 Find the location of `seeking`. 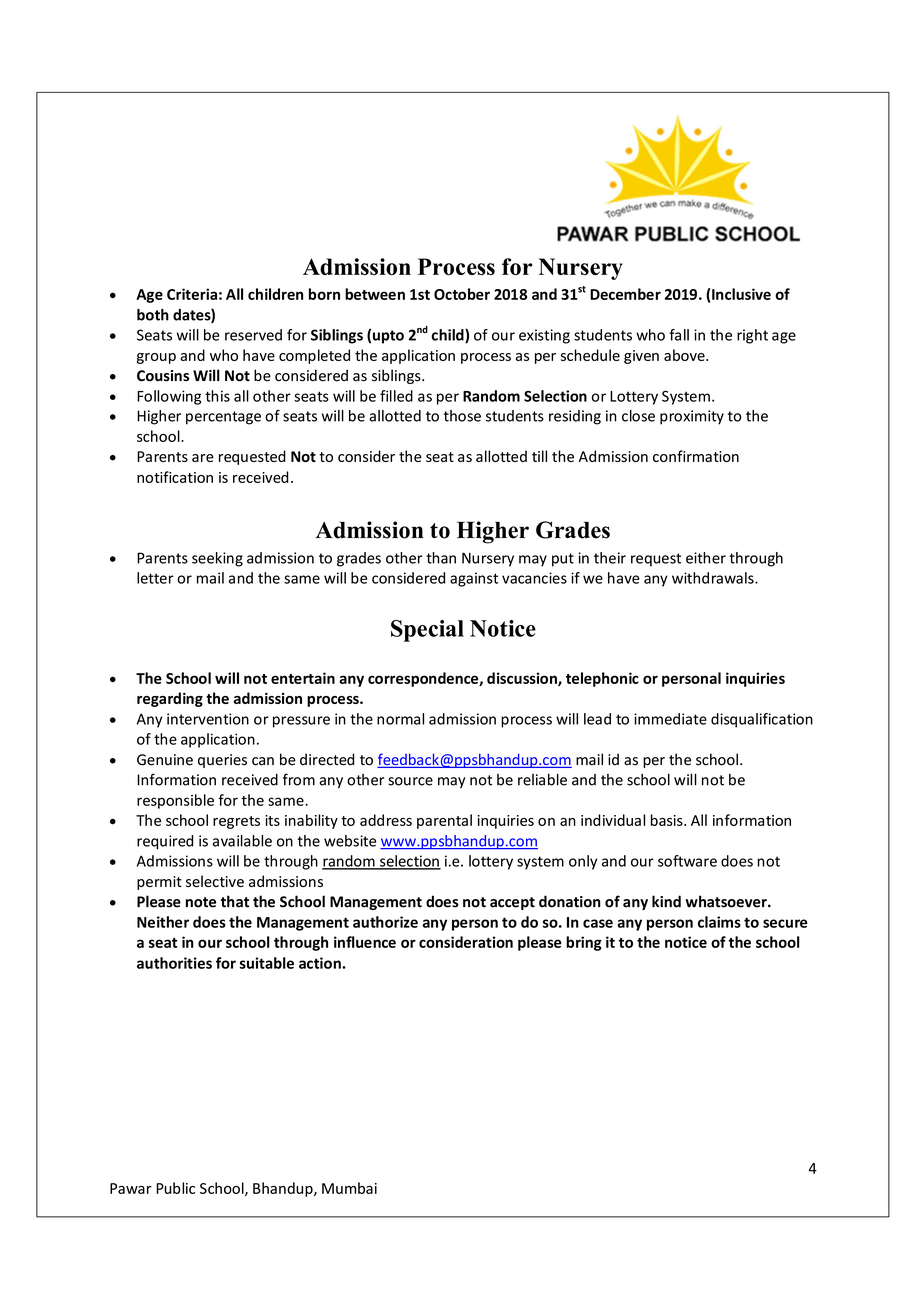

seeking is located at coordinates (217, 559).
